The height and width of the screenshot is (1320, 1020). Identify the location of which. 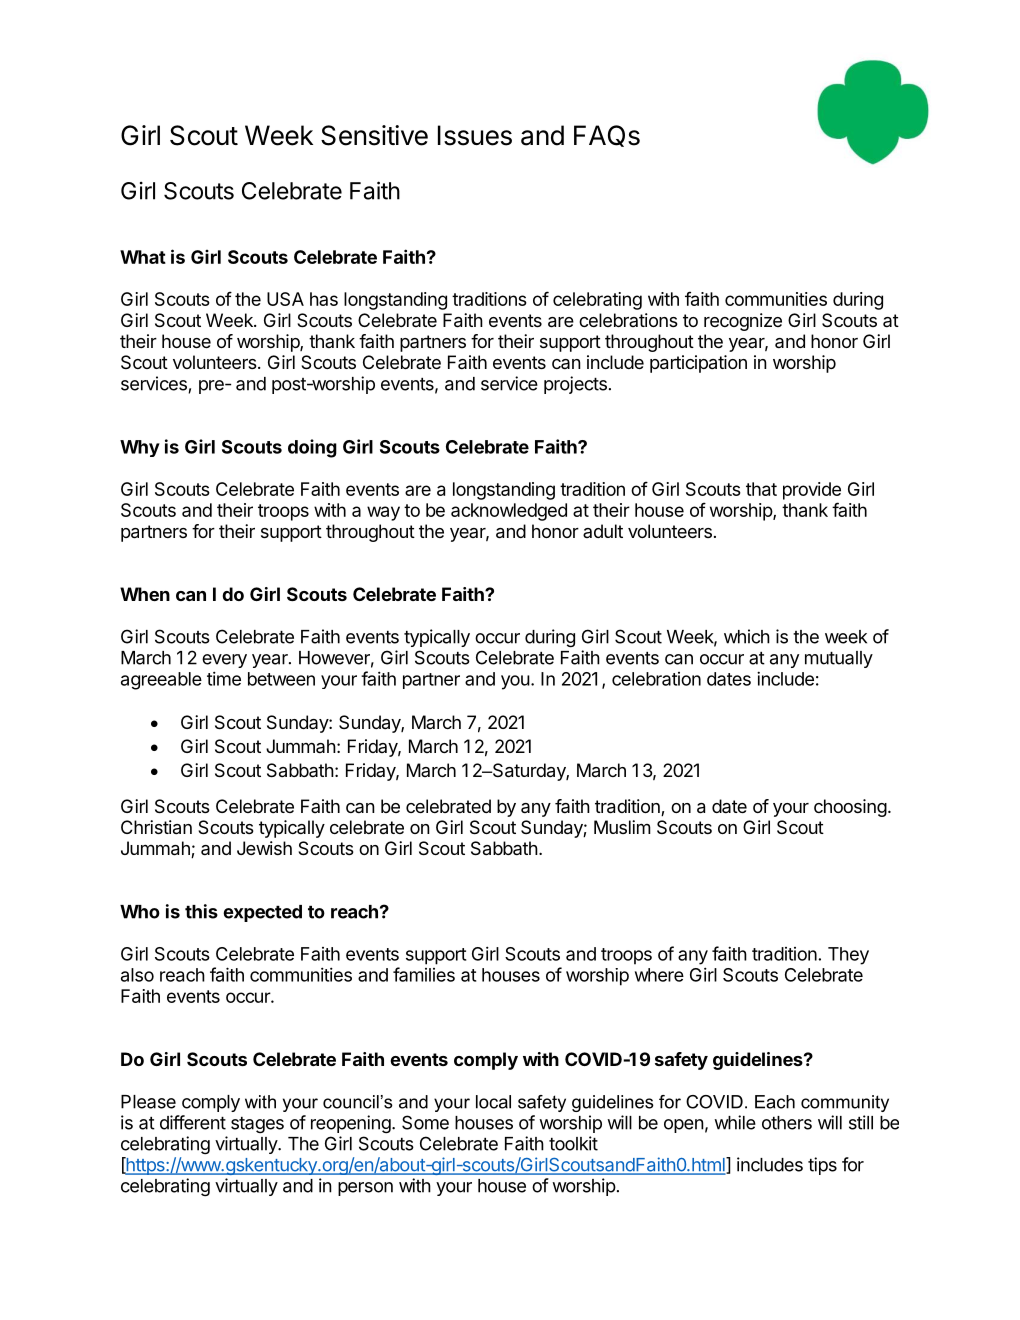
(747, 636).
